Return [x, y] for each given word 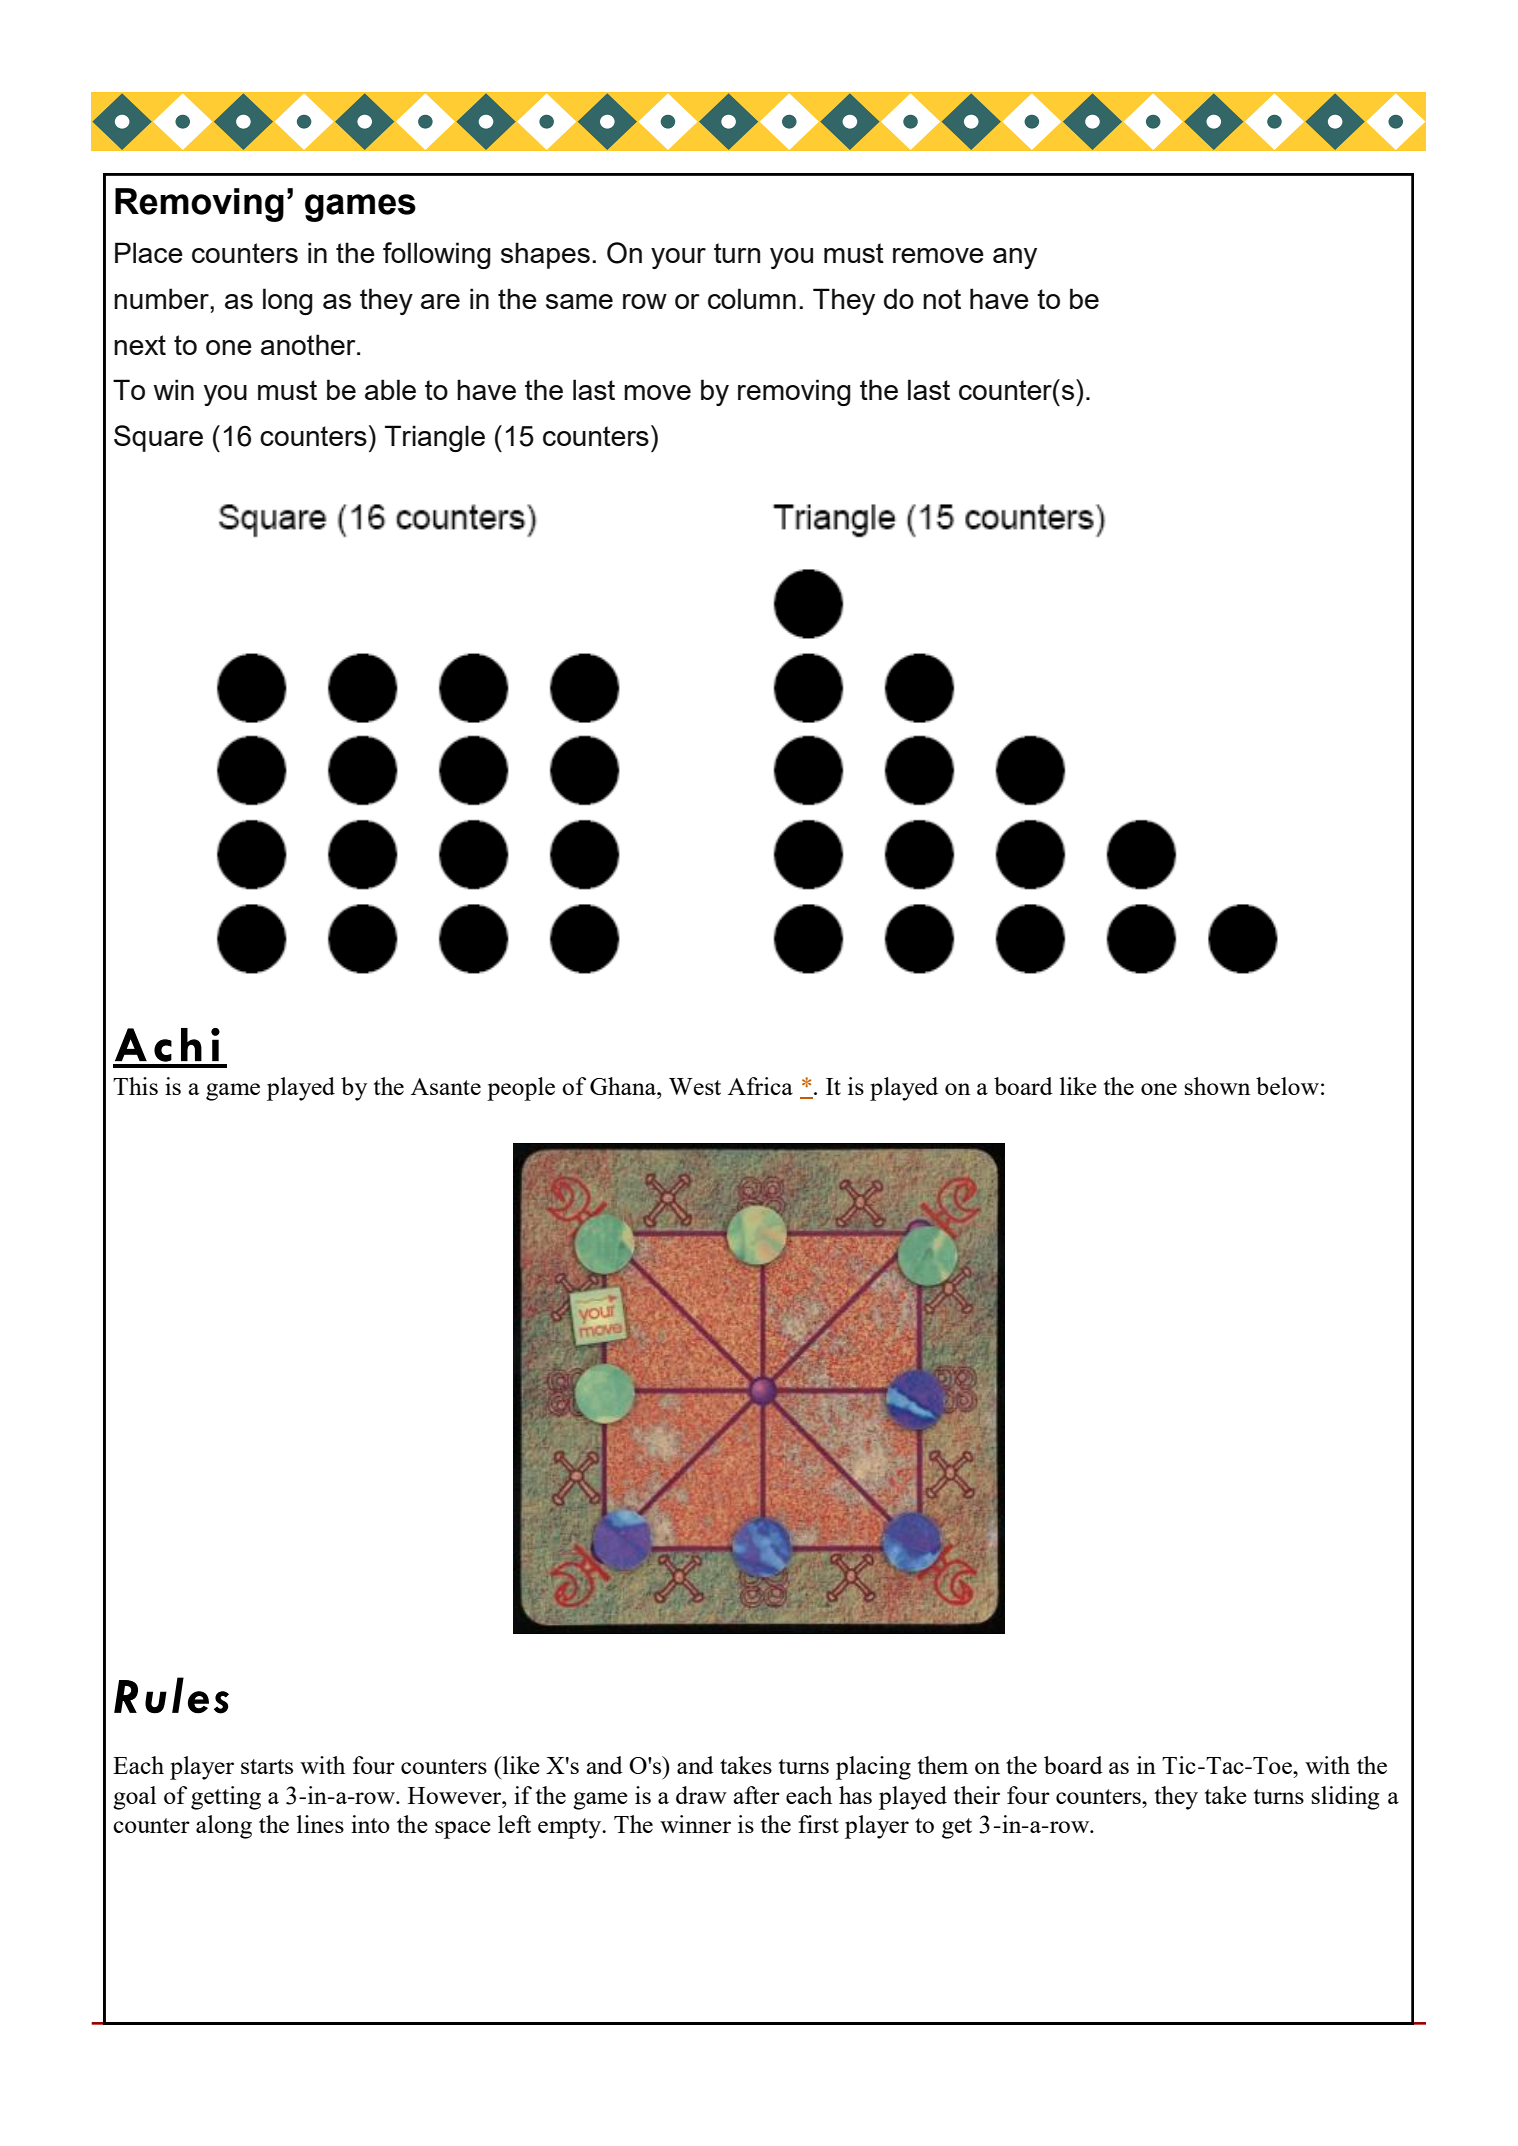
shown [1217, 1086]
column [752, 298]
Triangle [435, 438]
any [1015, 258]
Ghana [624, 1086]
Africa [760, 1086]
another [309, 344]
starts [267, 1766]
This [135, 1086]
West [695, 1086]
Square [158, 438]
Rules [171, 1695]
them [943, 1765]
